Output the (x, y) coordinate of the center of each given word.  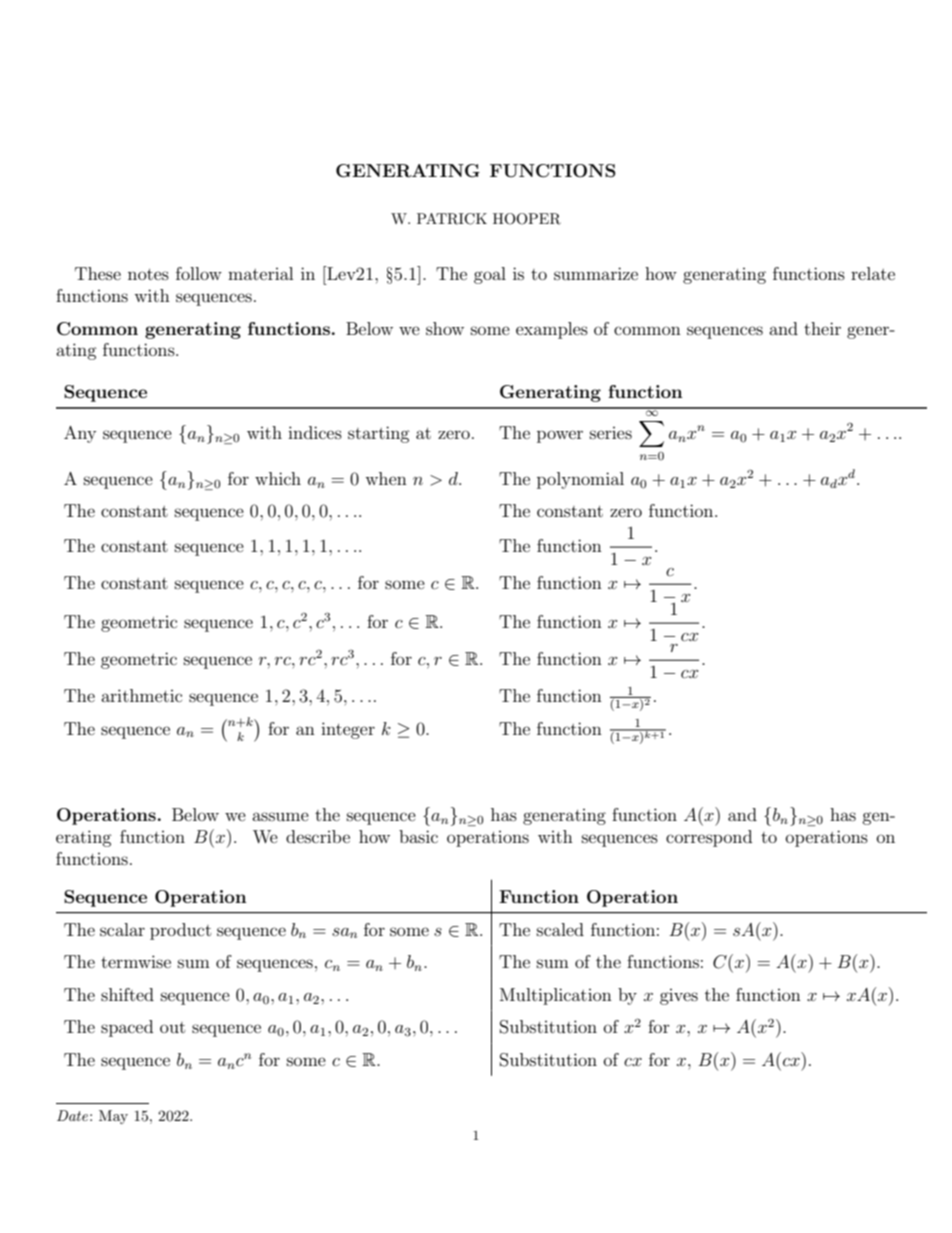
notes (148, 274)
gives (679, 997)
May (113, 1117)
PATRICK (452, 219)
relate (873, 273)
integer (348, 730)
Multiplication (556, 996)
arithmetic (141, 695)
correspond (709, 838)
